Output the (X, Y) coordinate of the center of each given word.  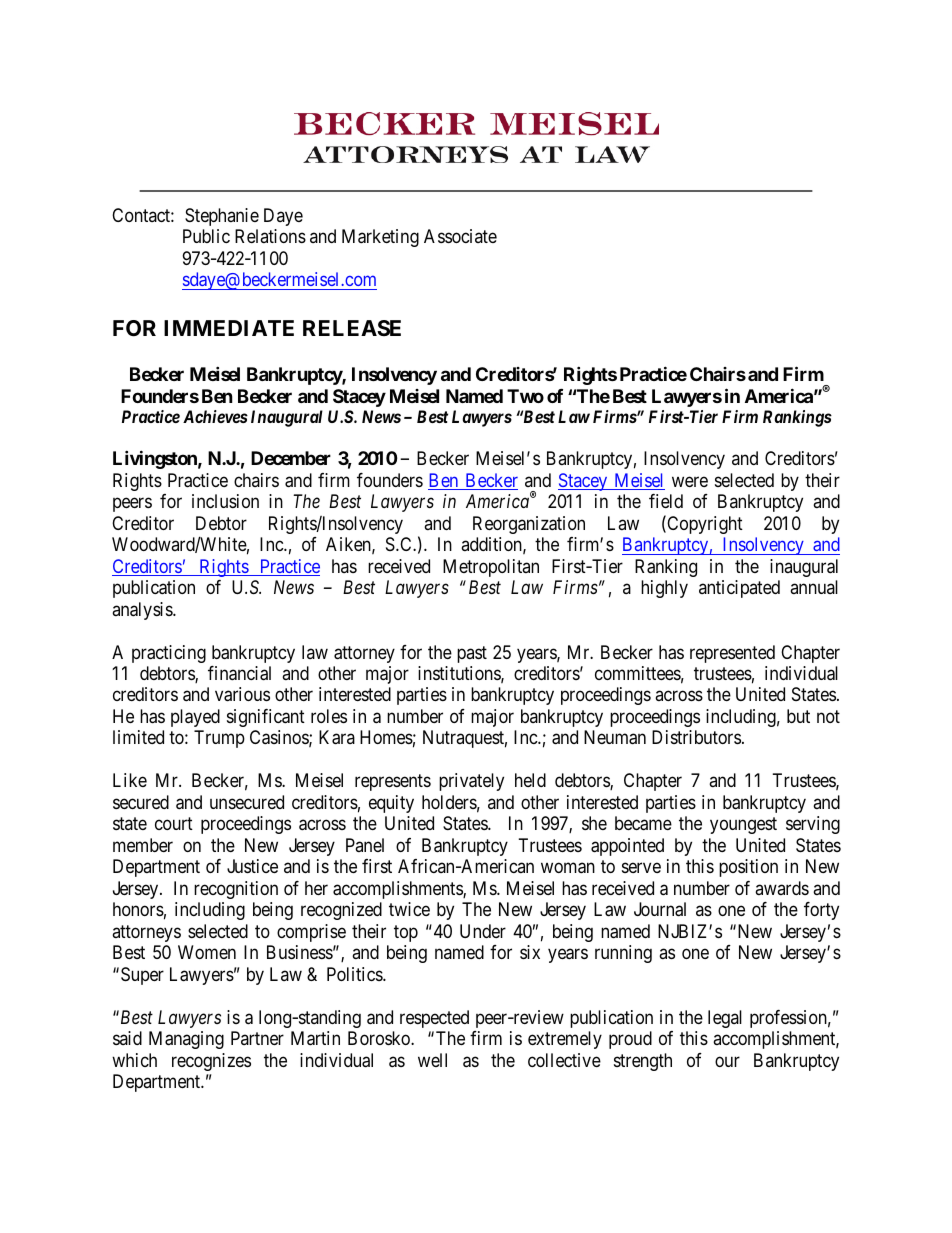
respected (434, 1019)
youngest (743, 826)
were (690, 481)
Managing (186, 1040)
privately (471, 782)
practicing (169, 654)
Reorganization (529, 525)
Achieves (215, 416)
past (472, 654)
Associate (460, 236)
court (174, 824)
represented (732, 654)
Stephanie (222, 217)
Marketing (380, 238)
